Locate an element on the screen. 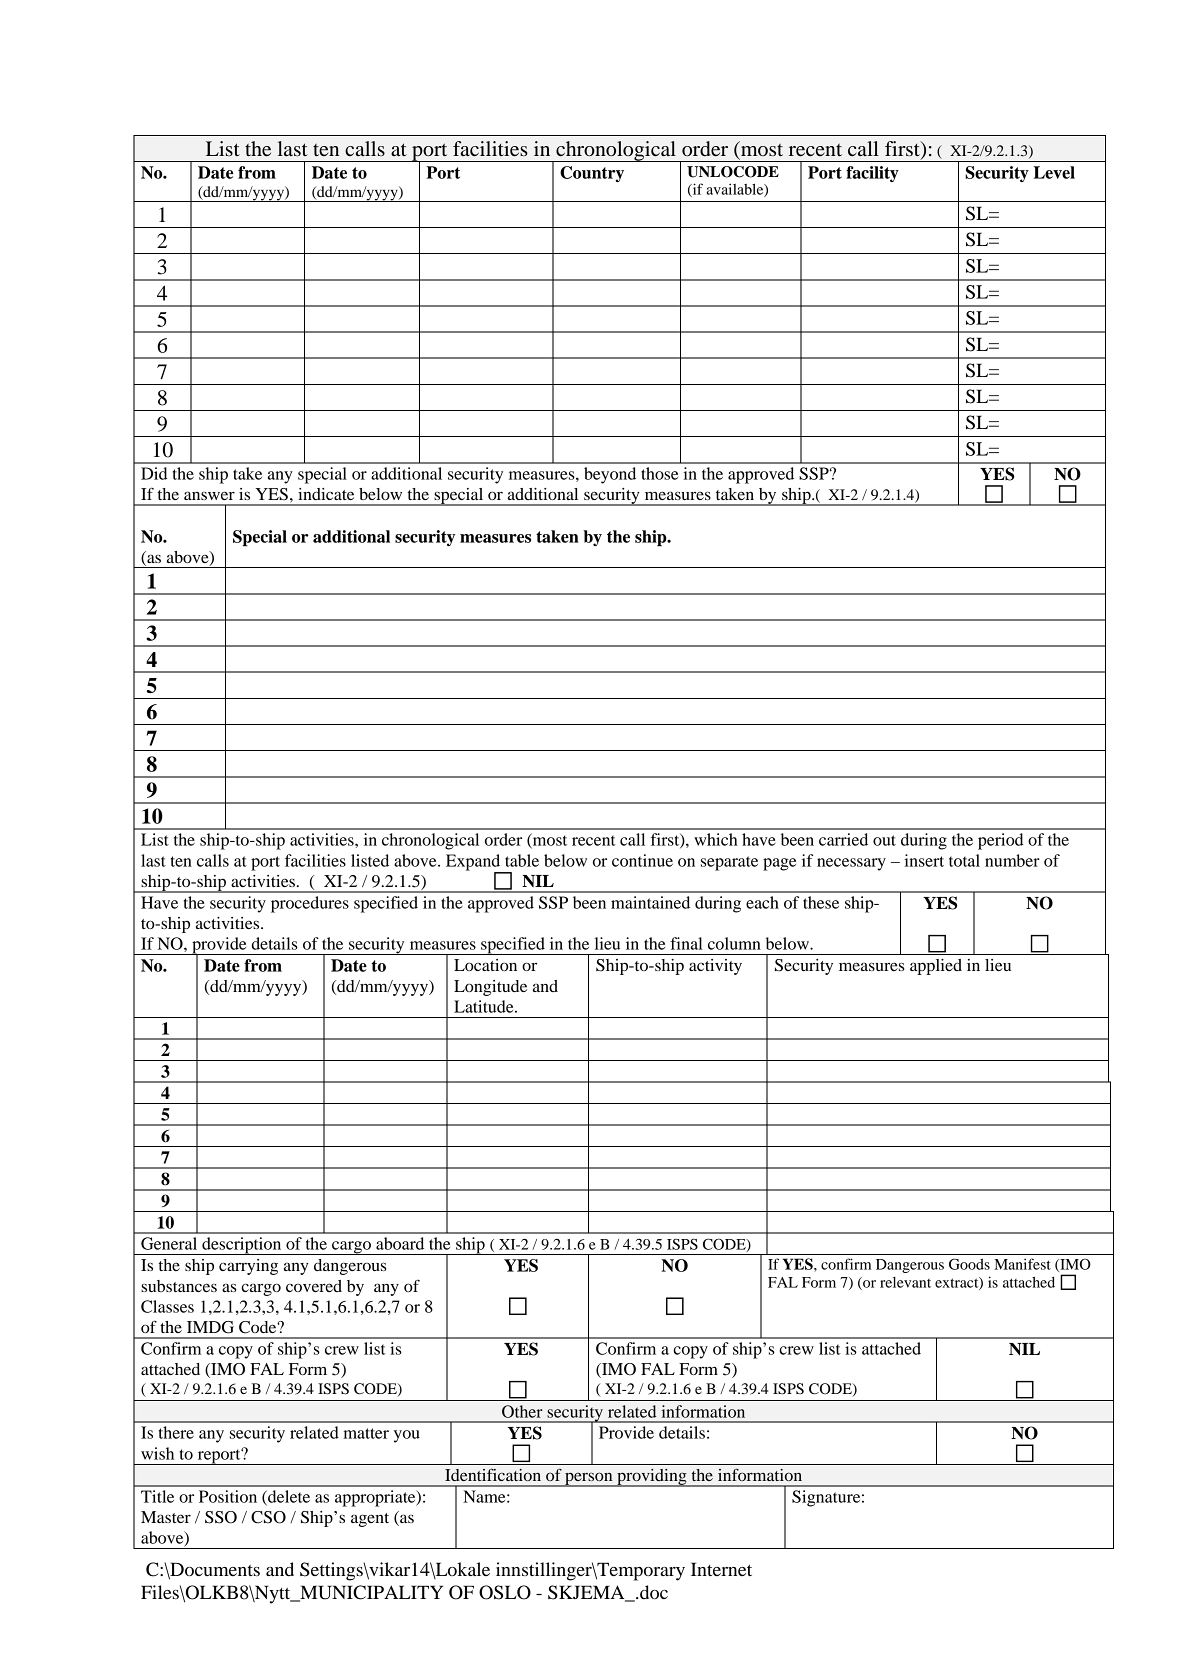  procedures is located at coordinates (310, 904).
